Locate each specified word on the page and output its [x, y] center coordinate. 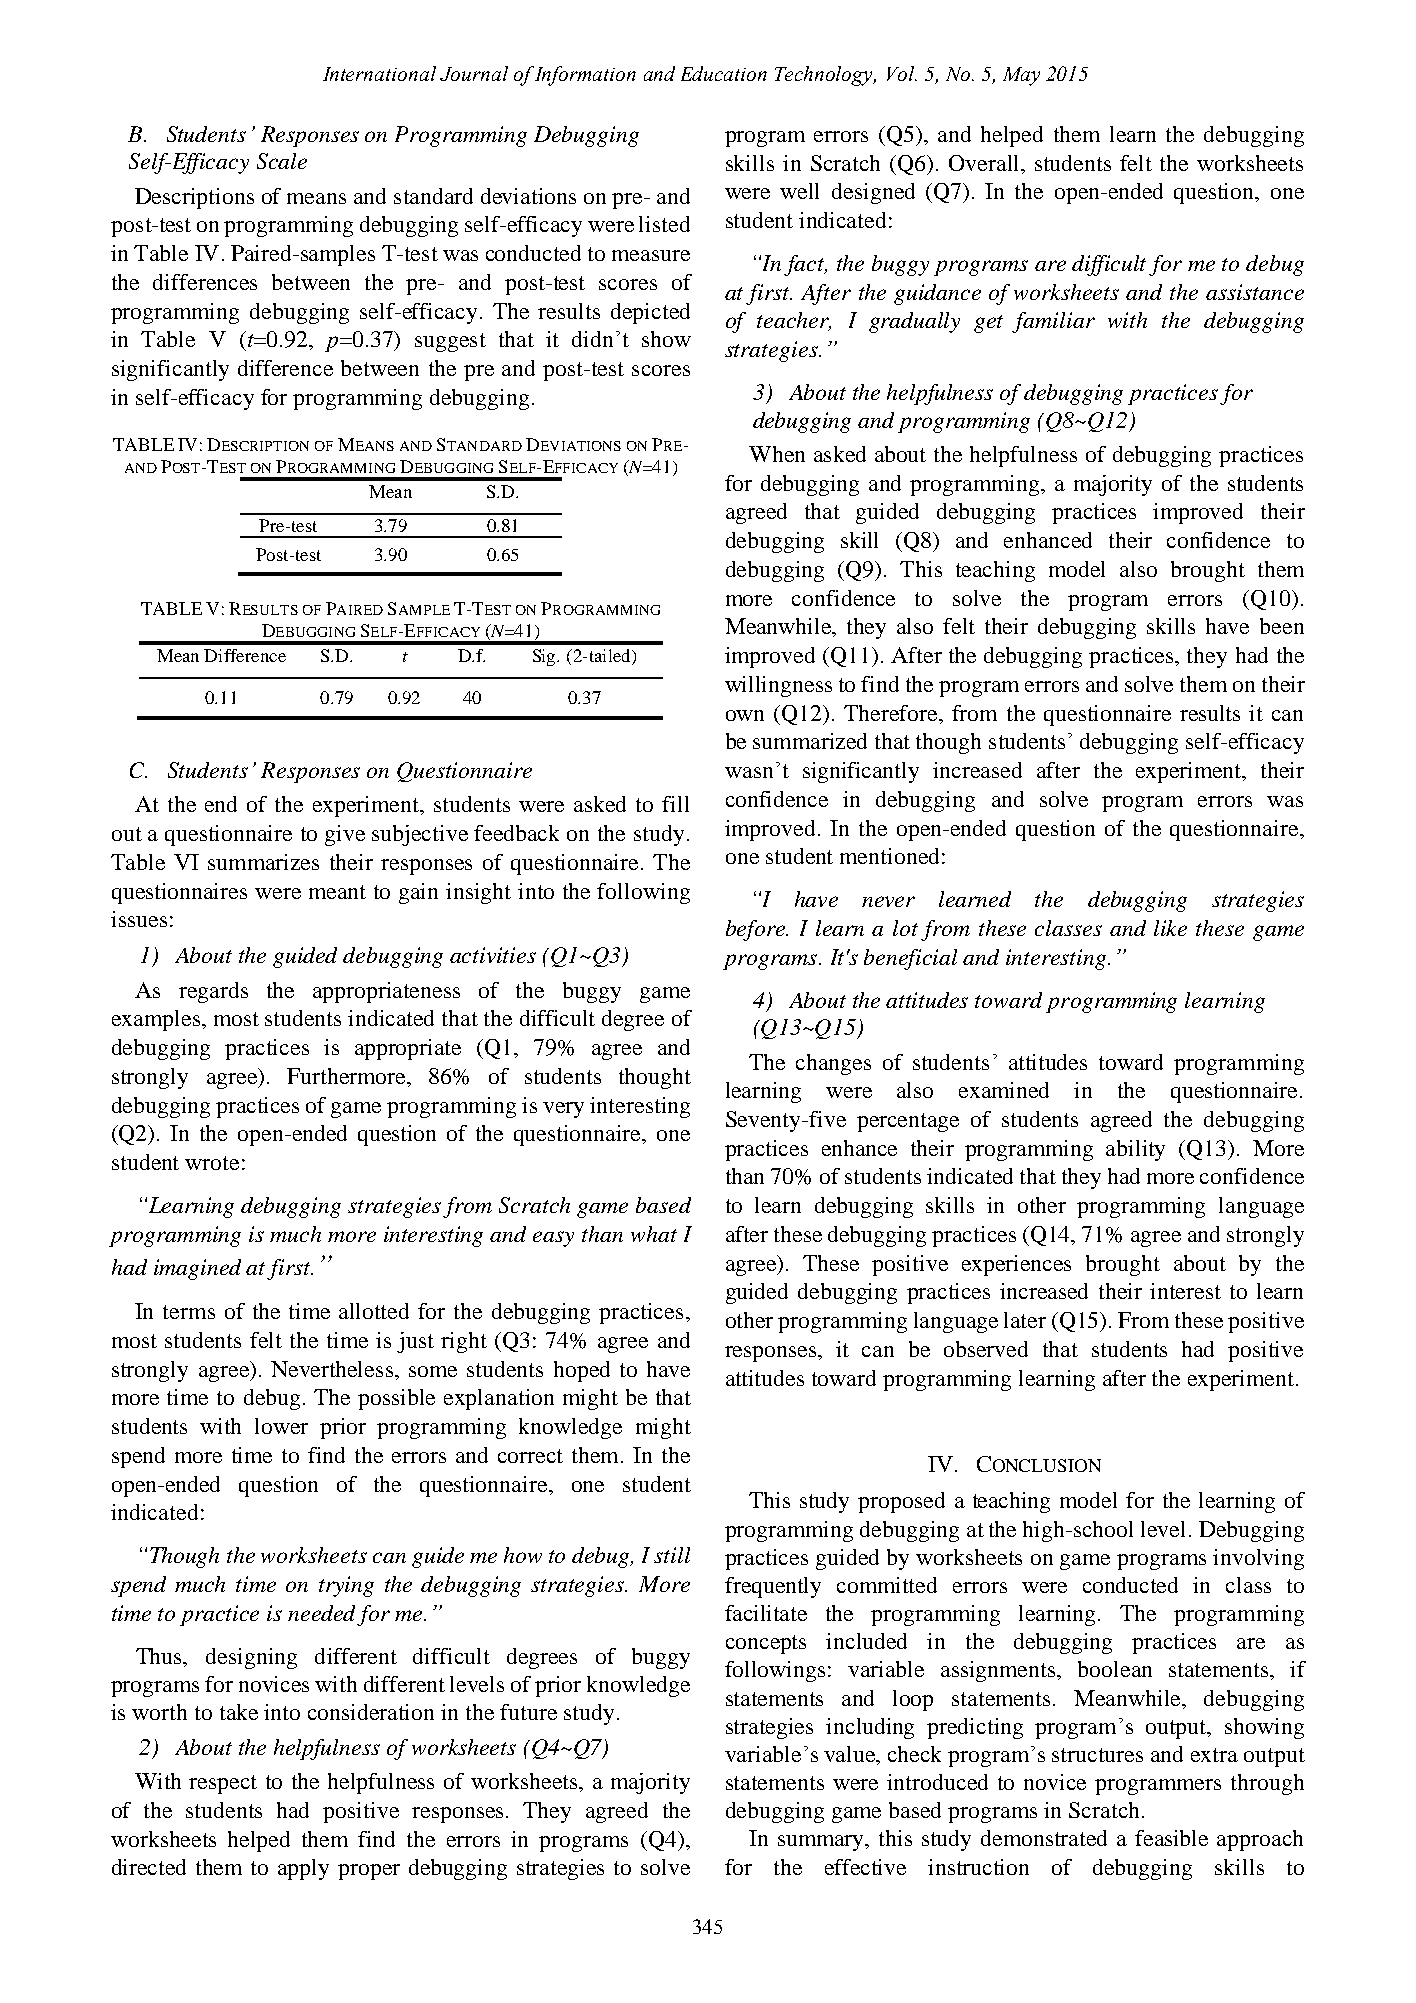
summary [822, 1843]
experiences [1016, 1265]
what [654, 1234]
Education [724, 73]
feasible [1171, 1838]
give [345, 835]
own [745, 715]
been [1282, 626]
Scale [282, 161]
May [1021, 76]
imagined [197, 1269]
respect [223, 1784]
